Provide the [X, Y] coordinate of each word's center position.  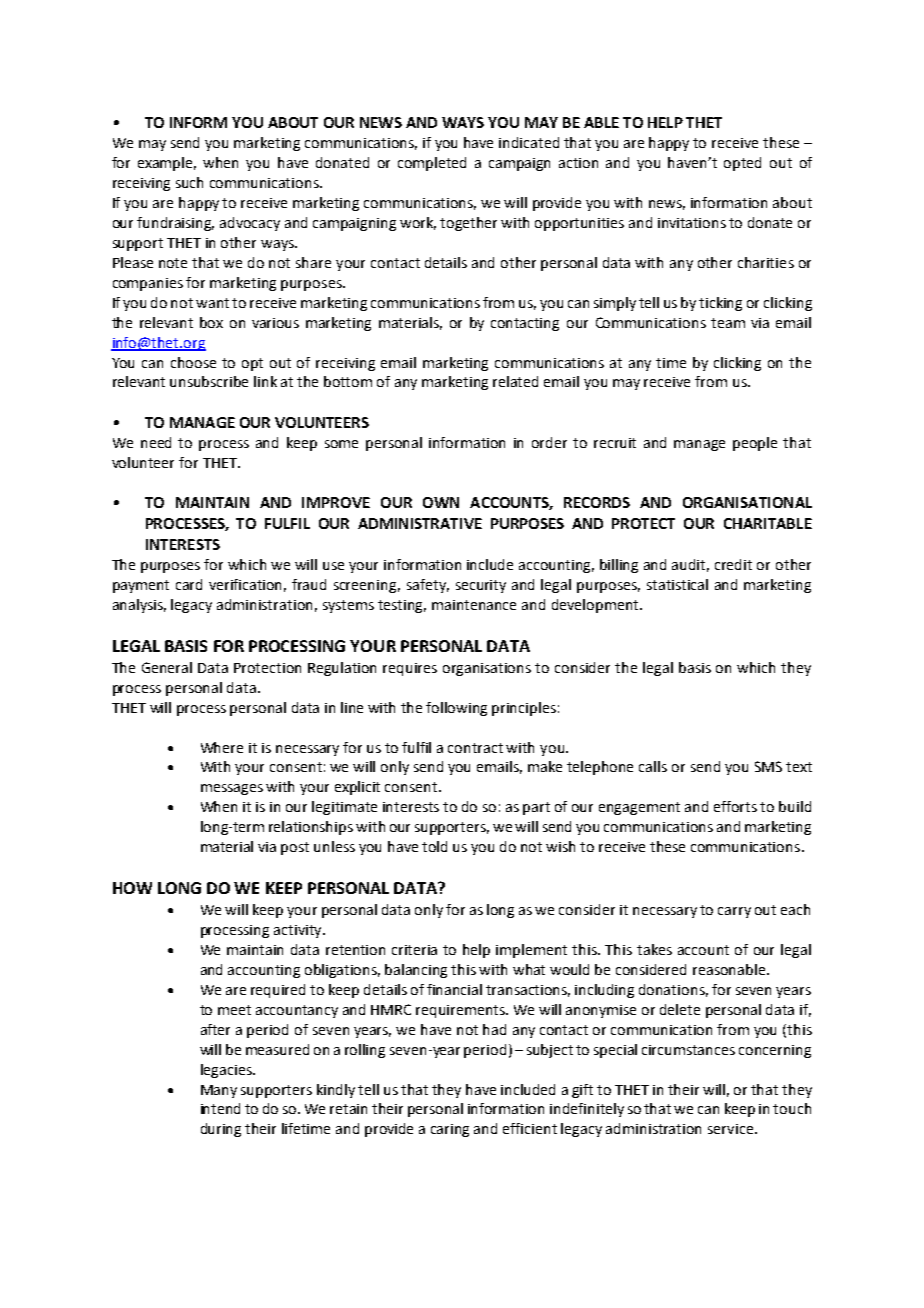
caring [450, 1130]
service [730, 1129]
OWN [441, 502]
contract [475, 748]
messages [232, 789]
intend [220, 1108]
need [156, 442]
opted [742, 164]
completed [432, 164]
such [189, 182]
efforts [735, 806]
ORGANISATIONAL [747, 502]
